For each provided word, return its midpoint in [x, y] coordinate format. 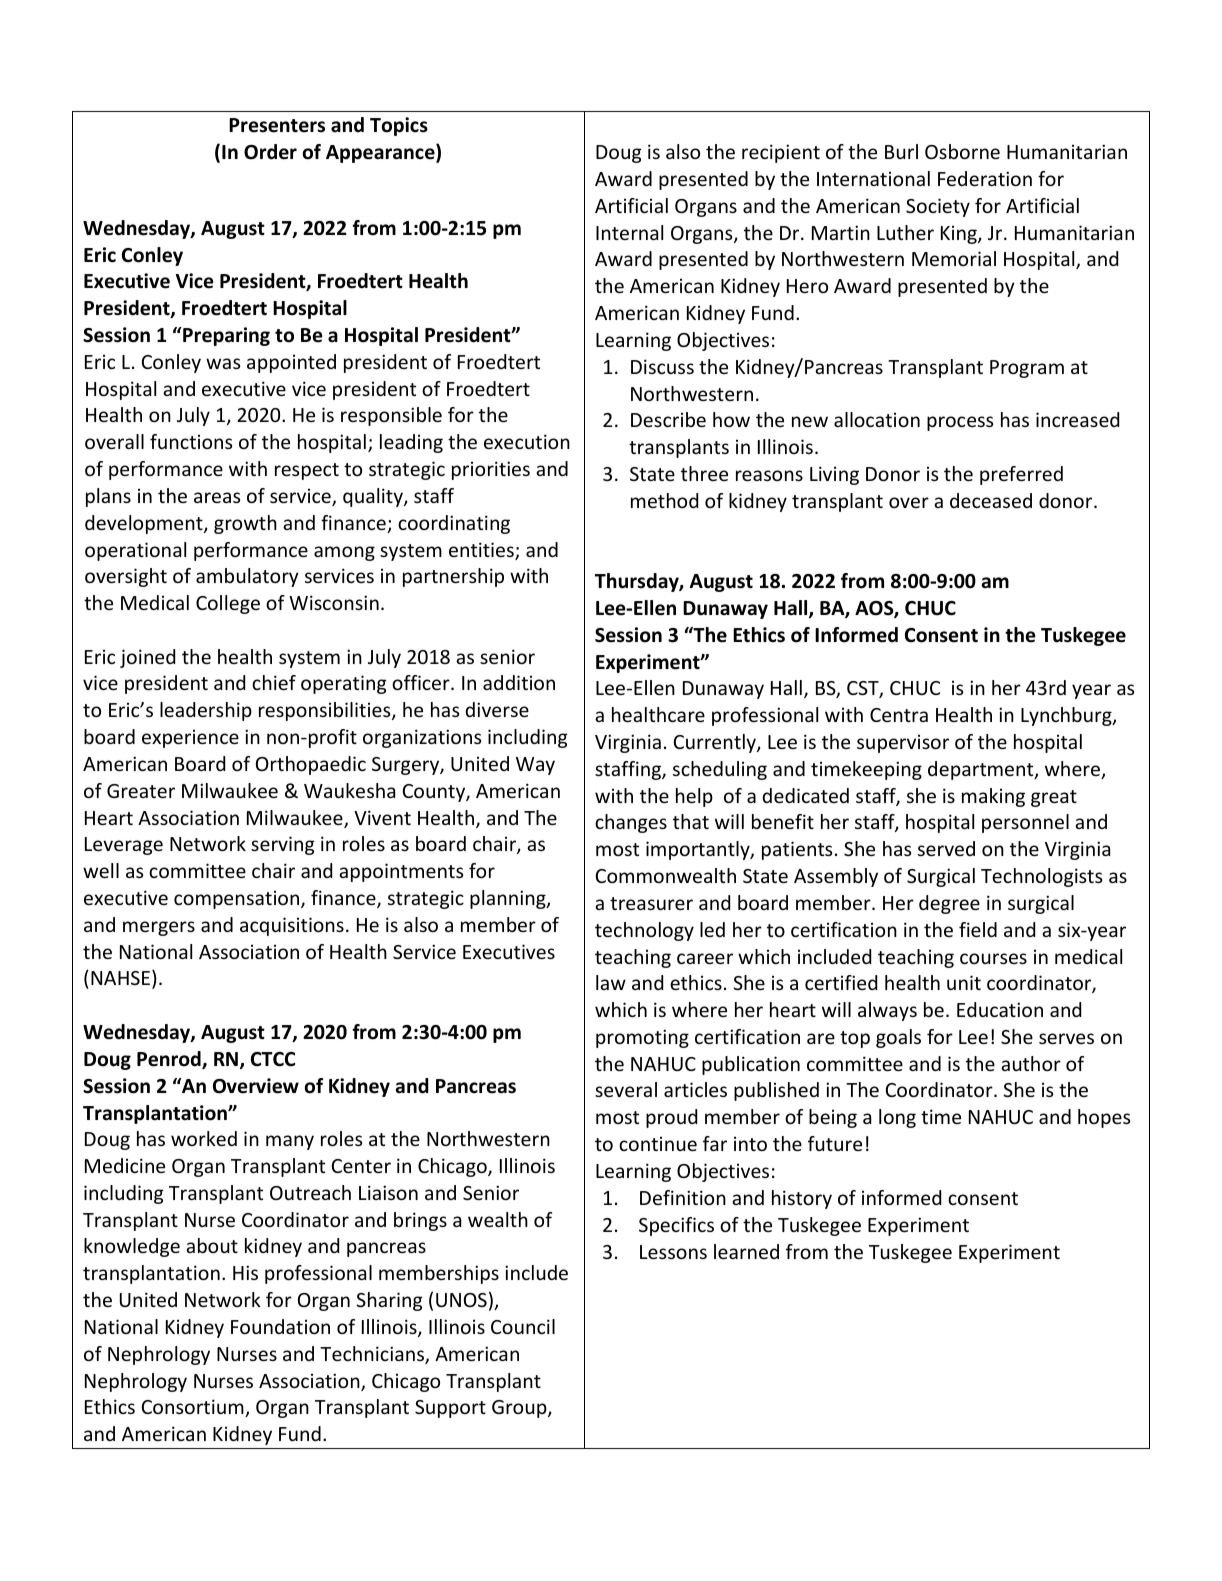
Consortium [194, 1408]
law [611, 982]
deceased [991, 500]
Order [270, 152]
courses [993, 958]
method [664, 500]
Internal [629, 232]
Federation [985, 178]
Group [520, 1409]
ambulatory [247, 577]
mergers [159, 928]
